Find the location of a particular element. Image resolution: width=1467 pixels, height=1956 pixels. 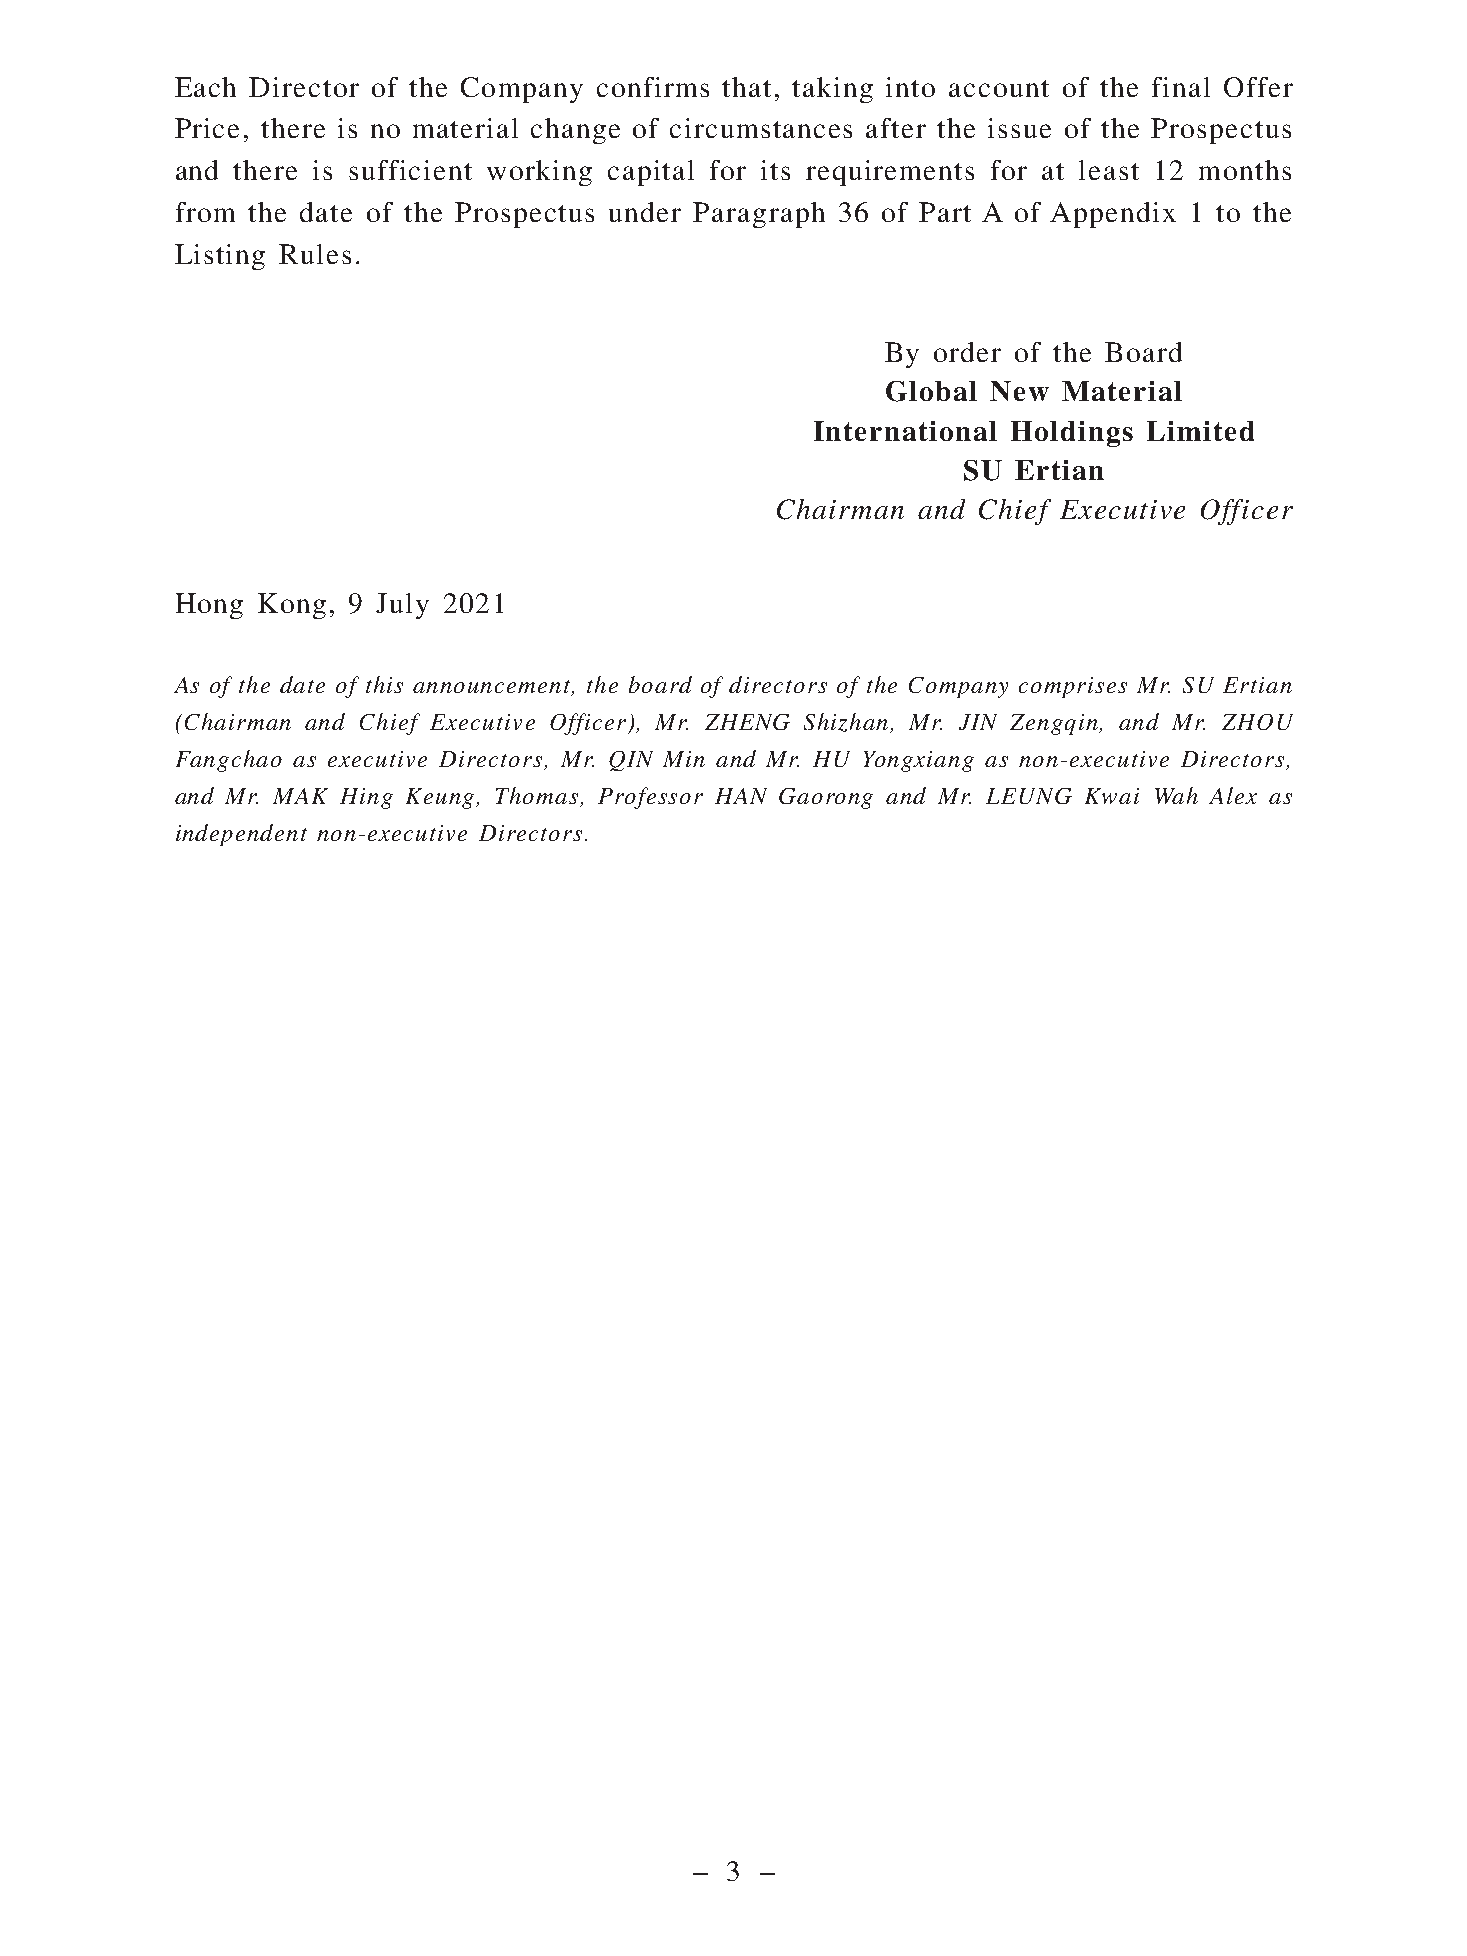

final is located at coordinates (1181, 87).
